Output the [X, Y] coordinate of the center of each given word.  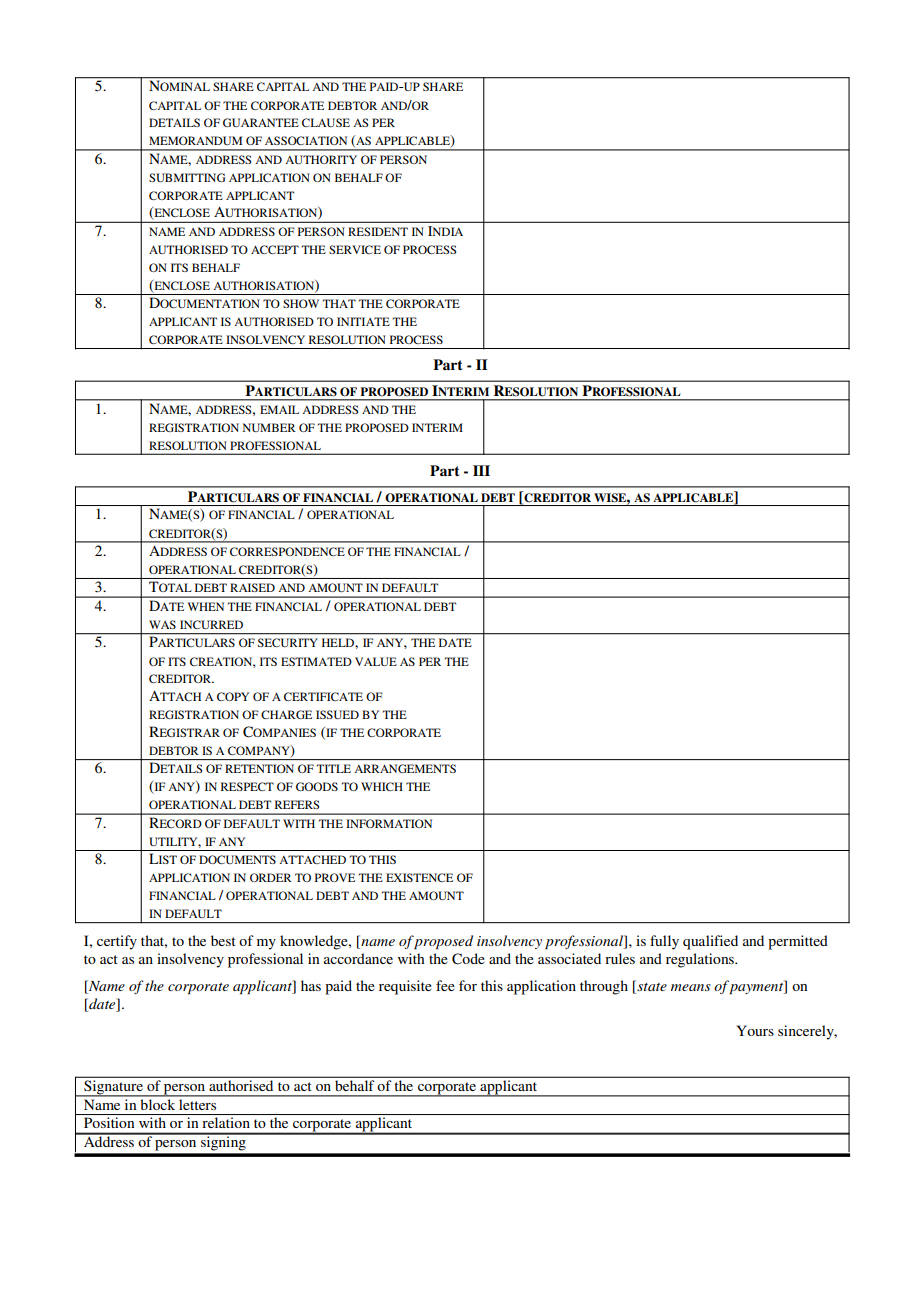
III [481, 470]
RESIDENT [378, 231]
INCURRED [211, 624]
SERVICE [355, 249]
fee [445, 985]
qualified [710, 942]
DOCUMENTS [237, 859]
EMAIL [279, 409]
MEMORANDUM [195, 140]
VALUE [376, 661]
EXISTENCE [419, 877]
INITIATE [363, 321]
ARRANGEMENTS [405, 768]
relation [226, 1122]
